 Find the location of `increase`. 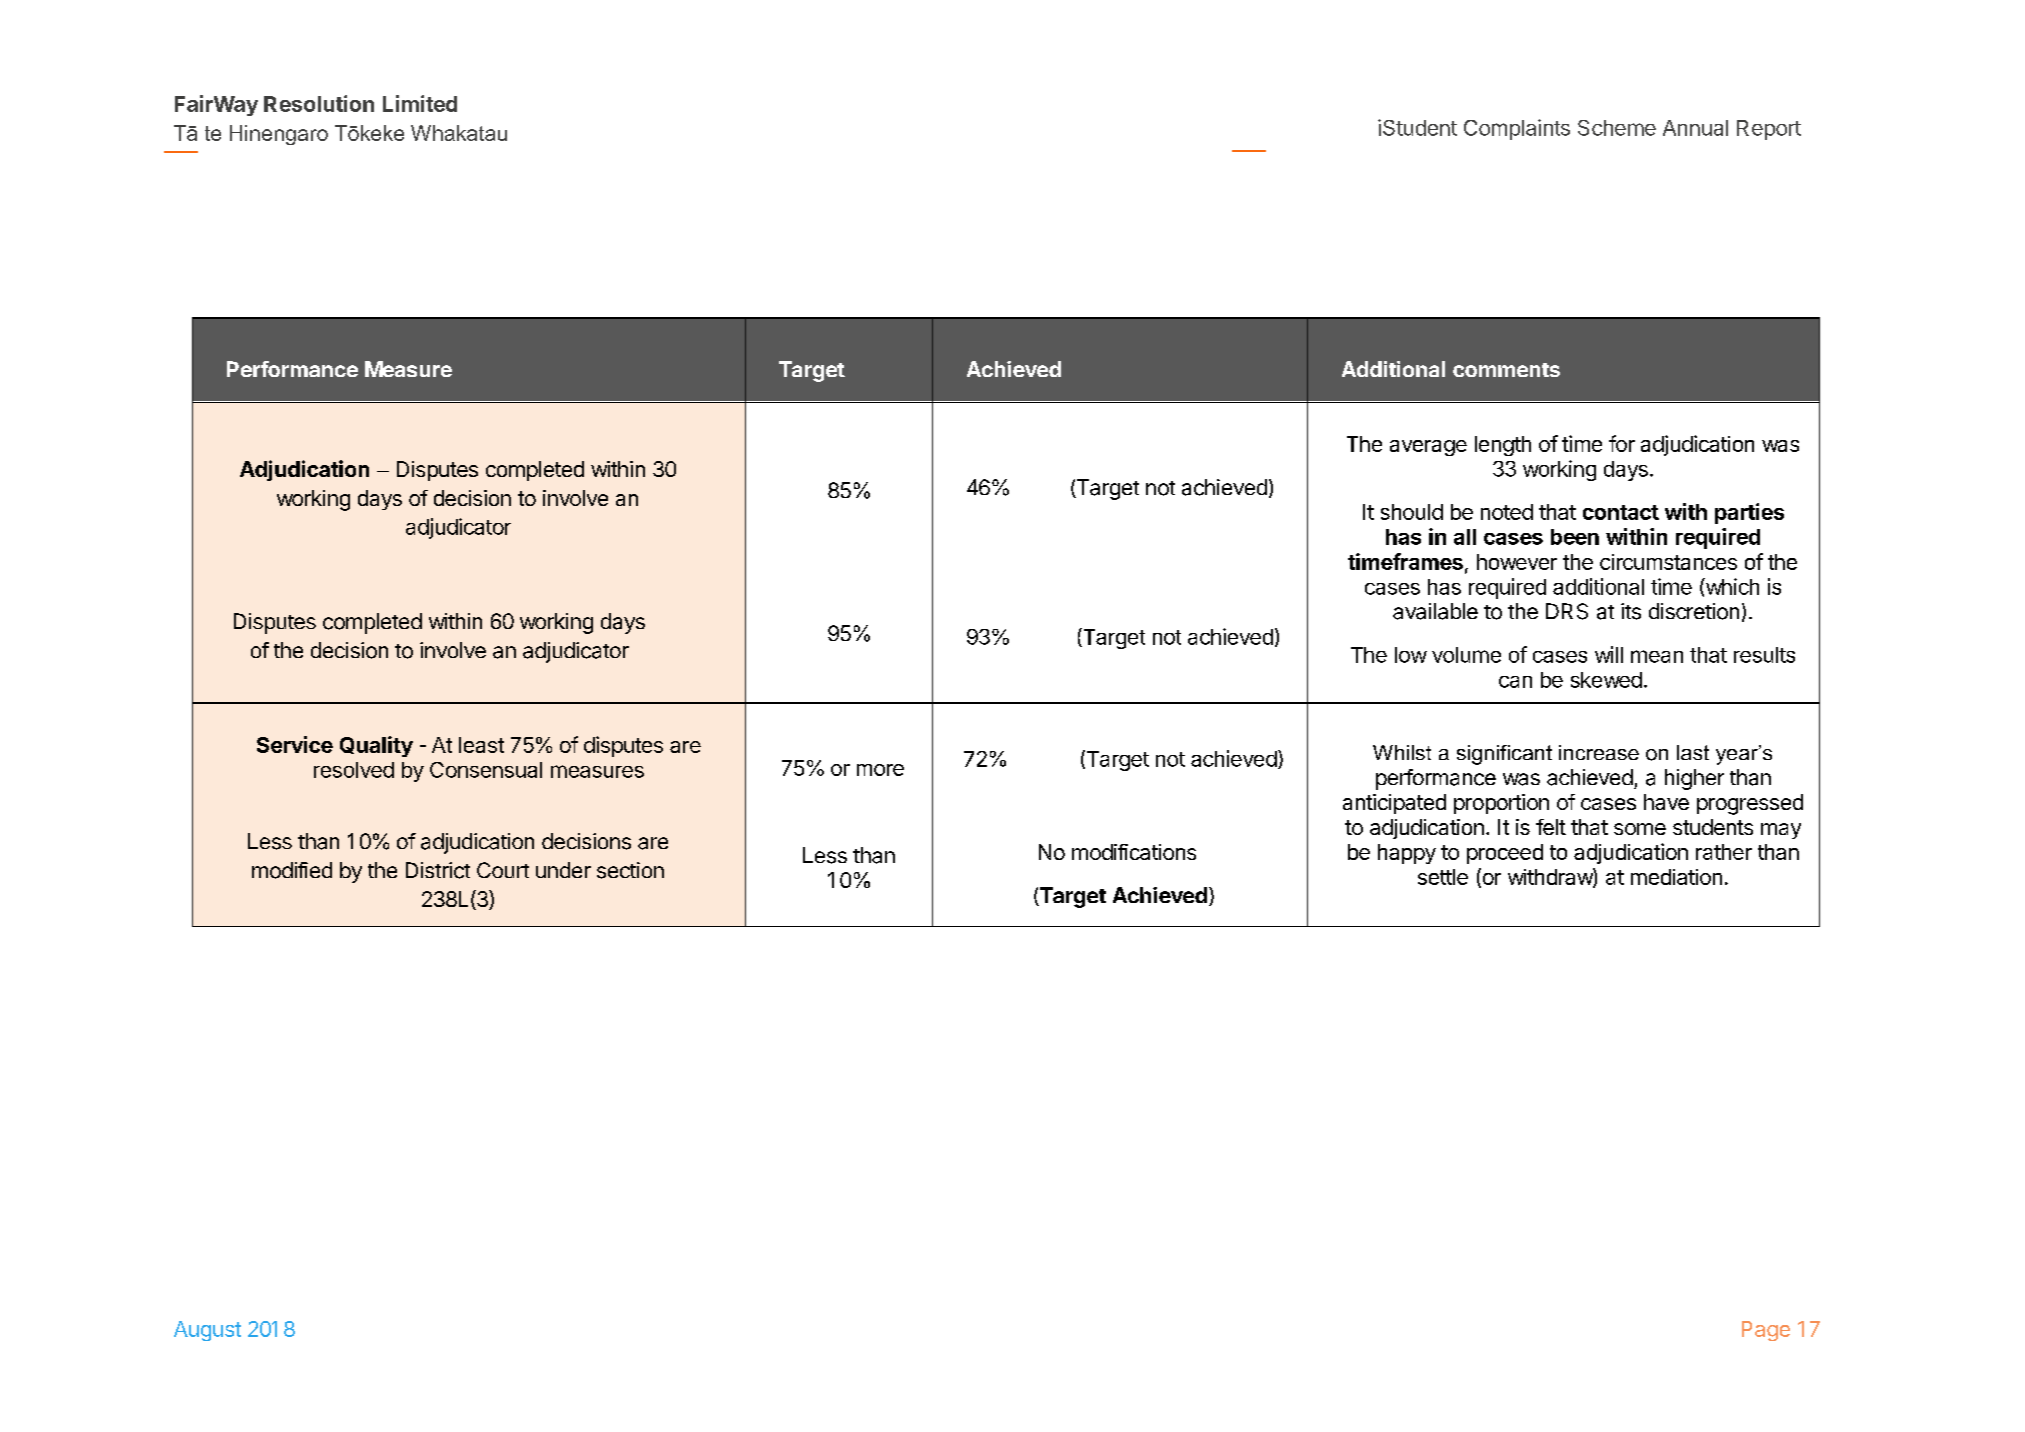

increase is located at coordinates (1599, 752).
